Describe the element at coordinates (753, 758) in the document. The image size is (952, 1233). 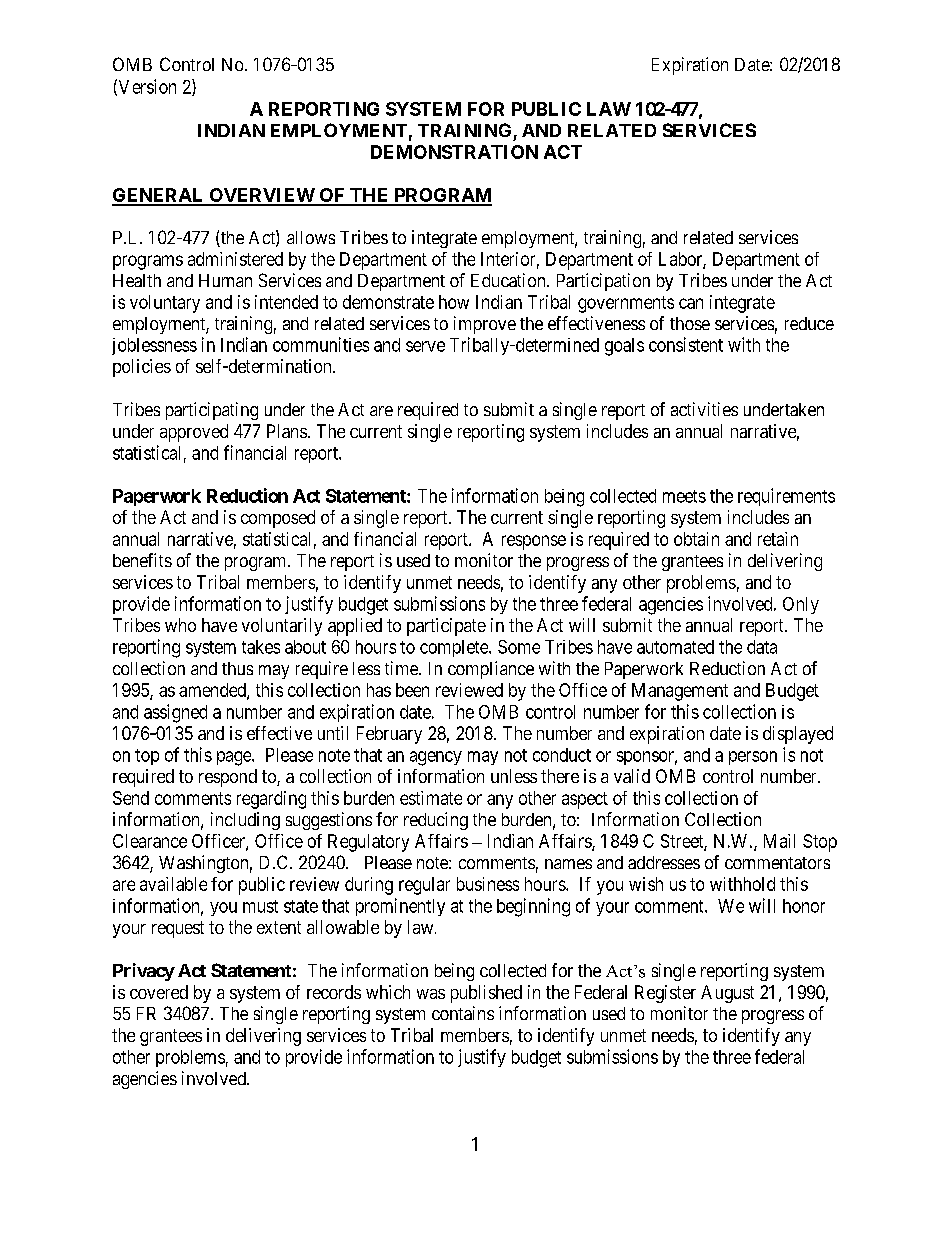
I see `person` at that location.
